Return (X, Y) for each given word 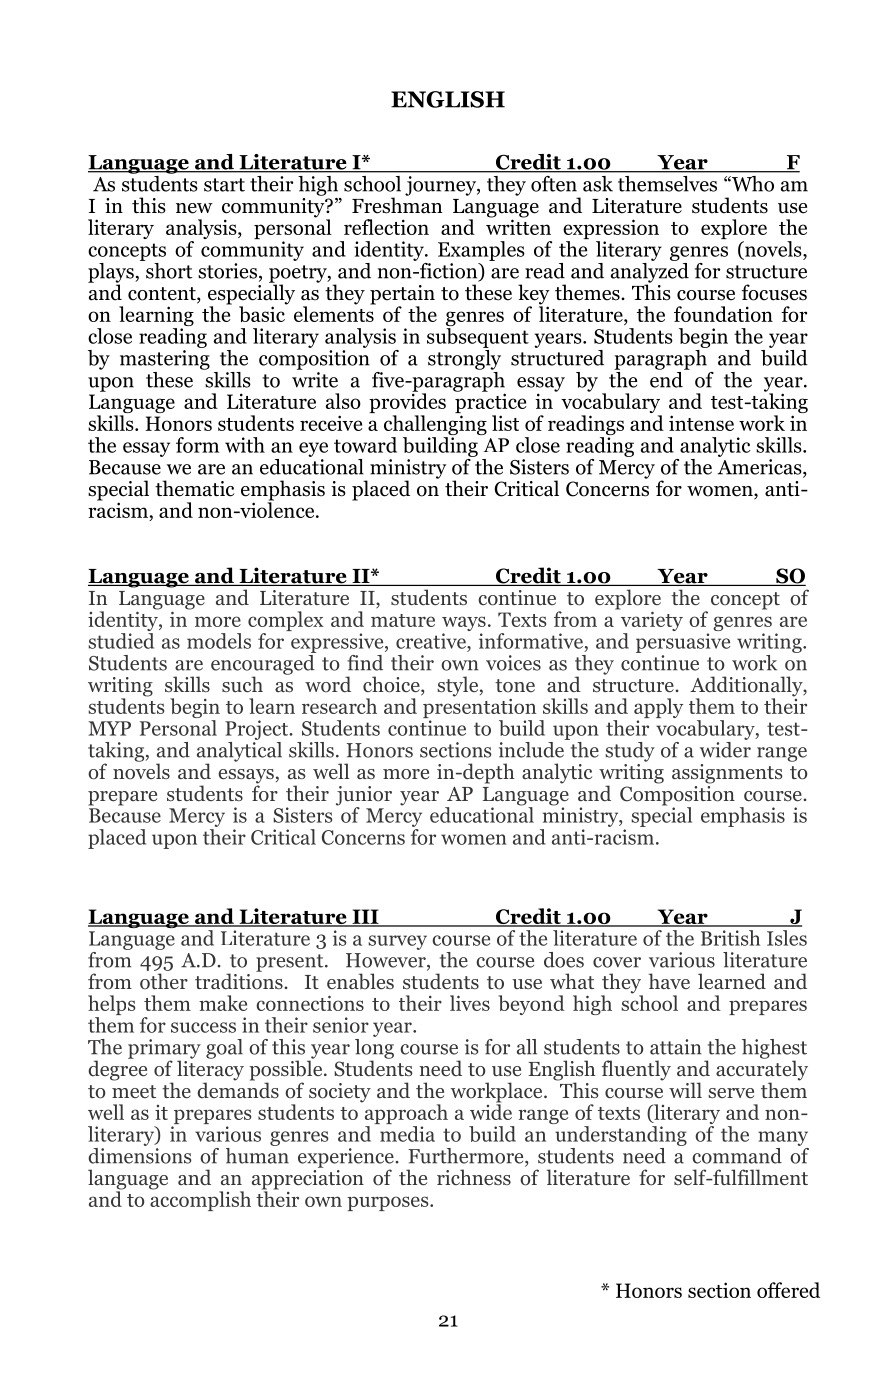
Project (258, 730)
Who (752, 184)
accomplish (200, 1200)
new (194, 208)
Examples (481, 251)
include (533, 748)
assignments (727, 774)
